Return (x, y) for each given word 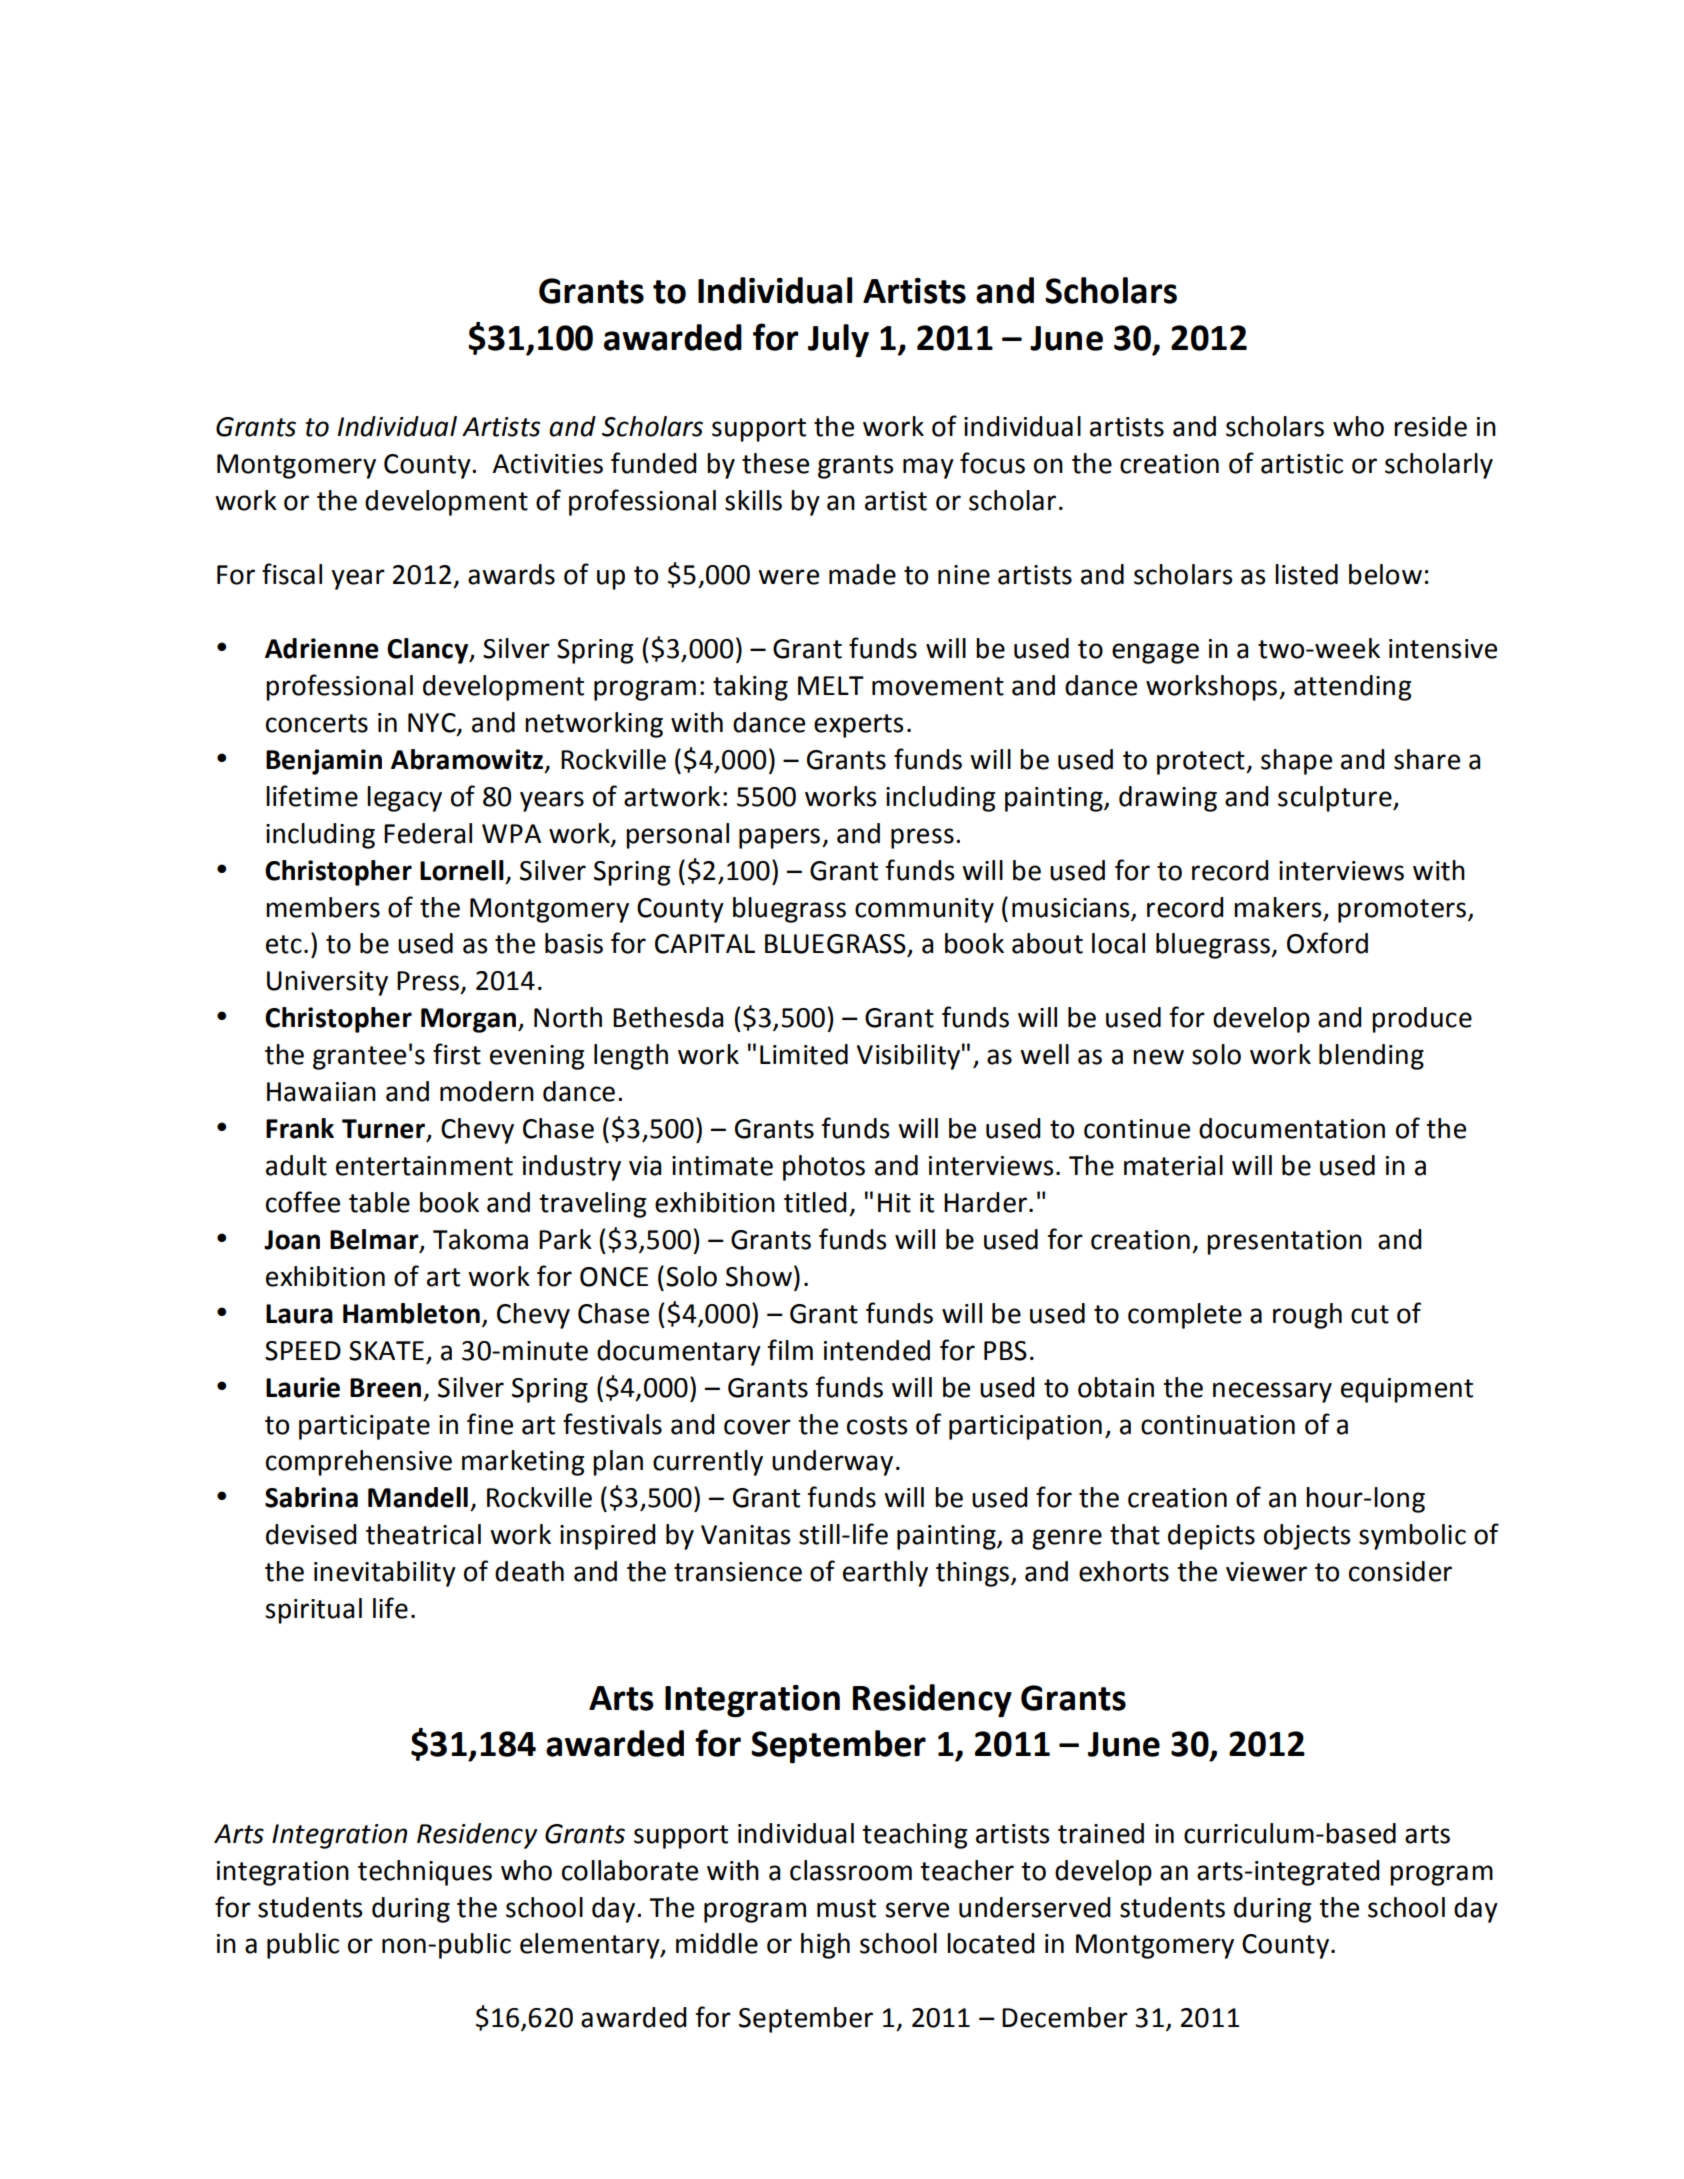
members (323, 907)
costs (877, 1425)
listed (1306, 574)
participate (364, 1427)
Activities (547, 464)
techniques (425, 1873)
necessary (1272, 1392)
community (924, 910)
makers (1277, 907)
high (825, 1946)
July (838, 341)
